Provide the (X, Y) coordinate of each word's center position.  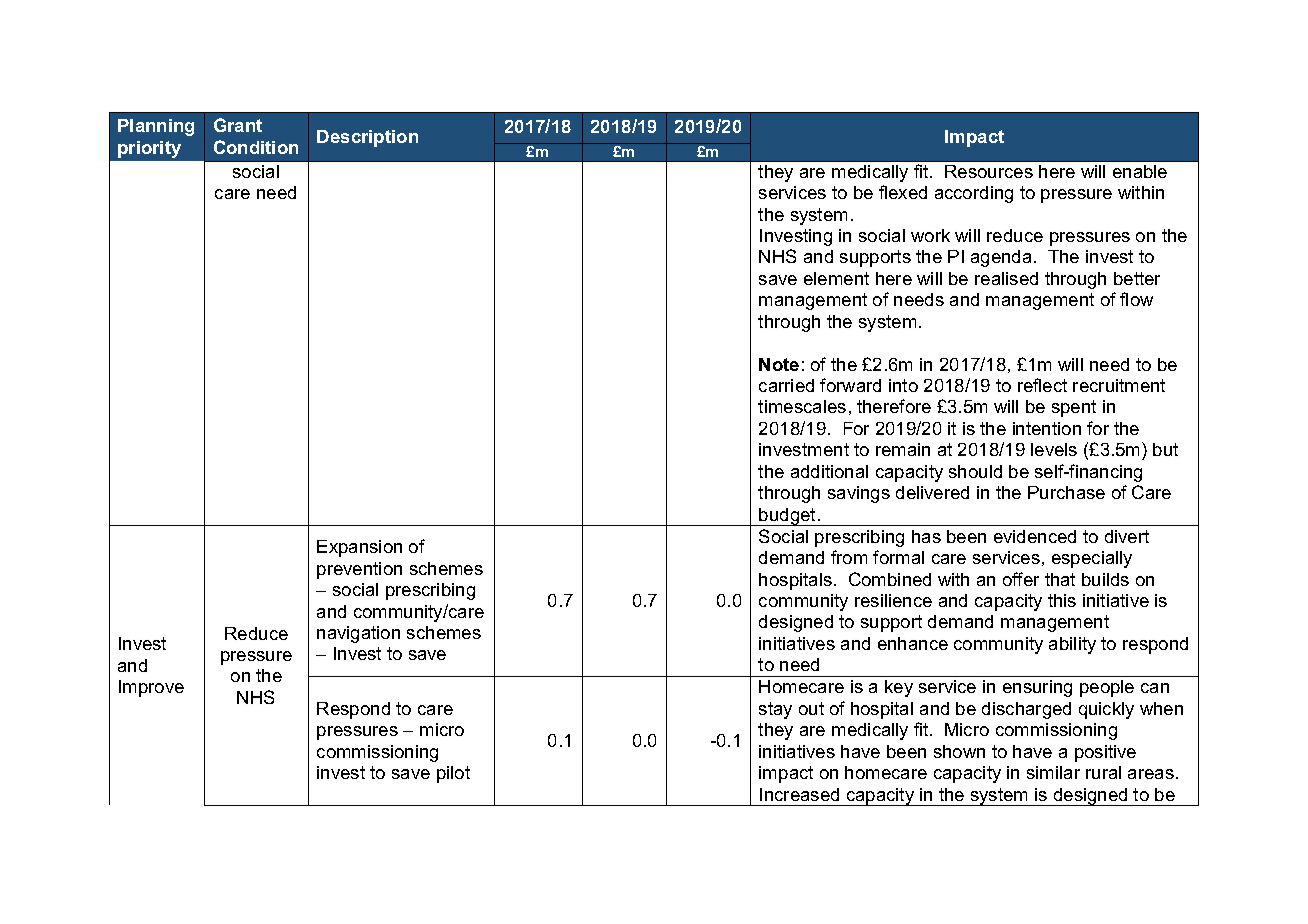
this (1062, 600)
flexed (903, 192)
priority (149, 149)
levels (1054, 449)
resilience (893, 600)
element (836, 278)
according (974, 194)
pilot (453, 774)
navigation (358, 634)
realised (1006, 278)
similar (1053, 772)
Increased (799, 794)
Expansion (359, 548)
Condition (256, 147)
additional (829, 471)
